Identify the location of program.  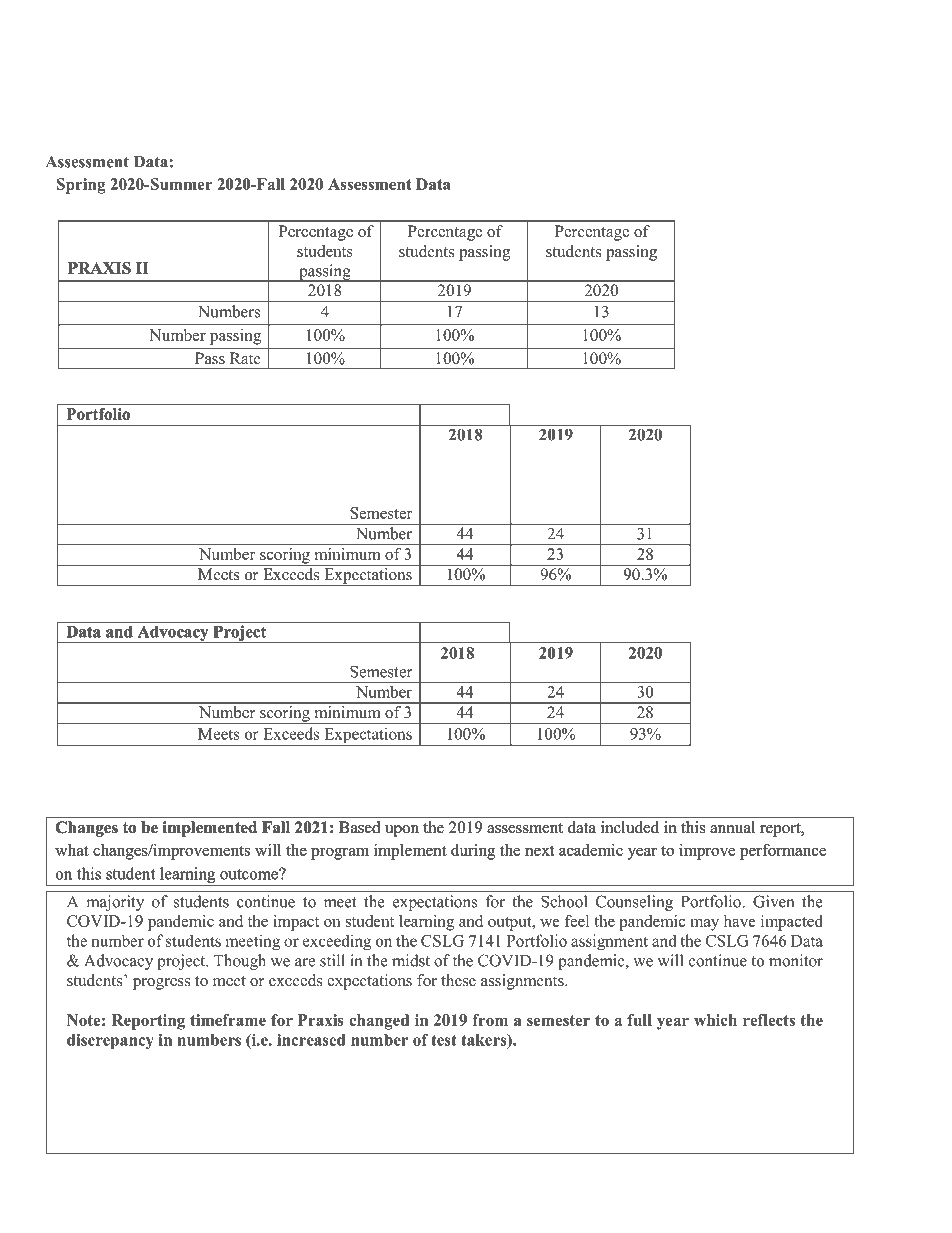
(340, 854).
